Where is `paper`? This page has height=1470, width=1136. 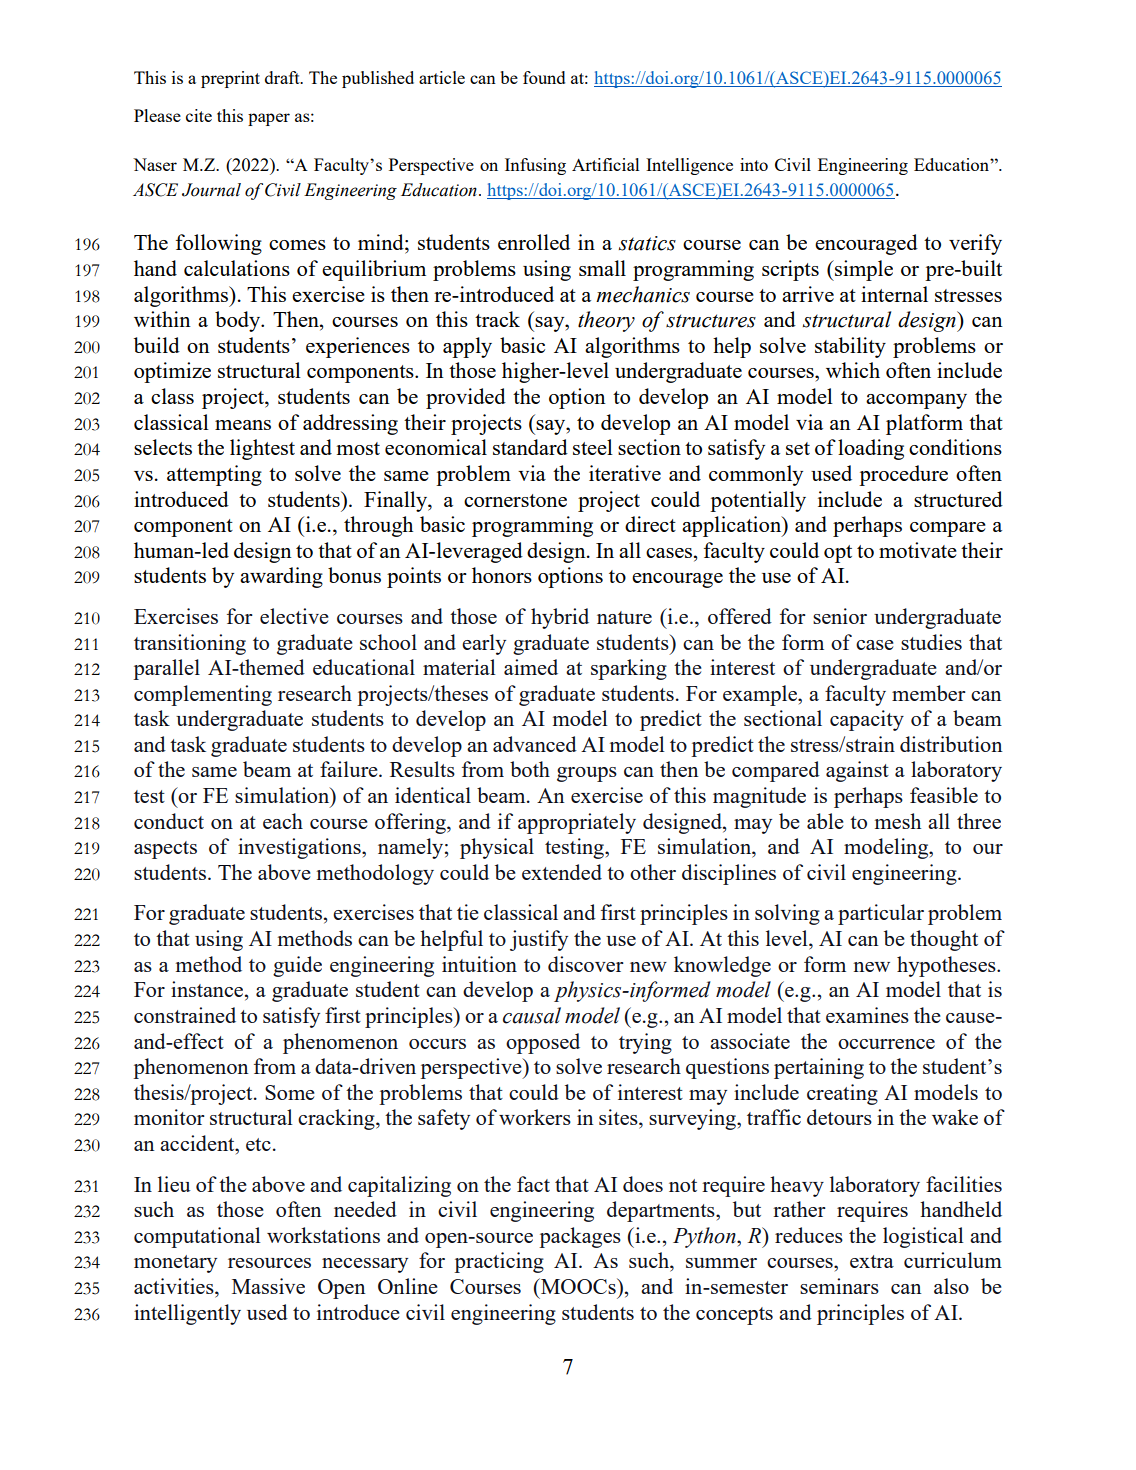
paper is located at coordinates (269, 119).
